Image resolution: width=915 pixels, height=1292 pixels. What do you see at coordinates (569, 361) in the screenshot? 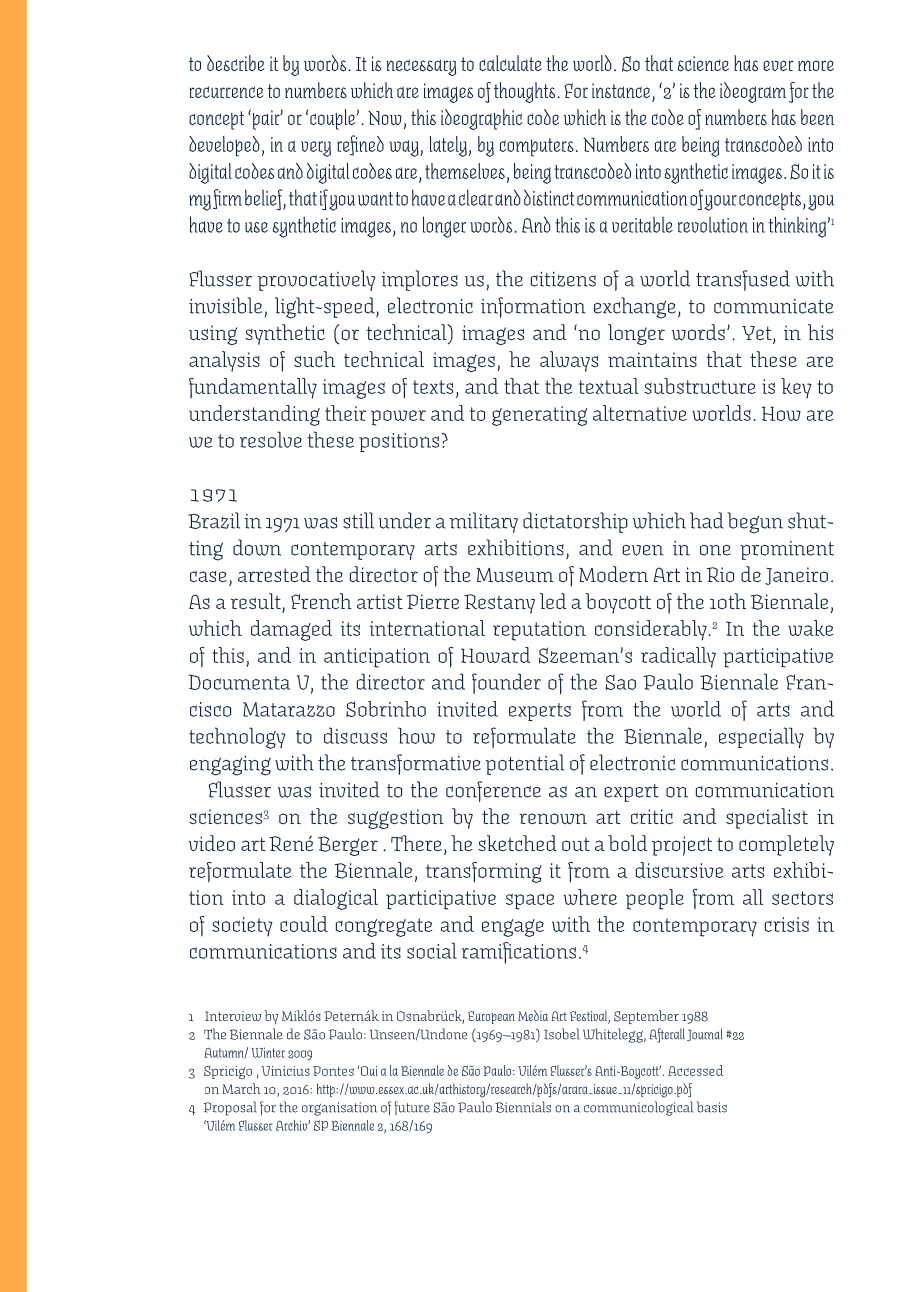
I see `always` at bounding box center [569, 361].
